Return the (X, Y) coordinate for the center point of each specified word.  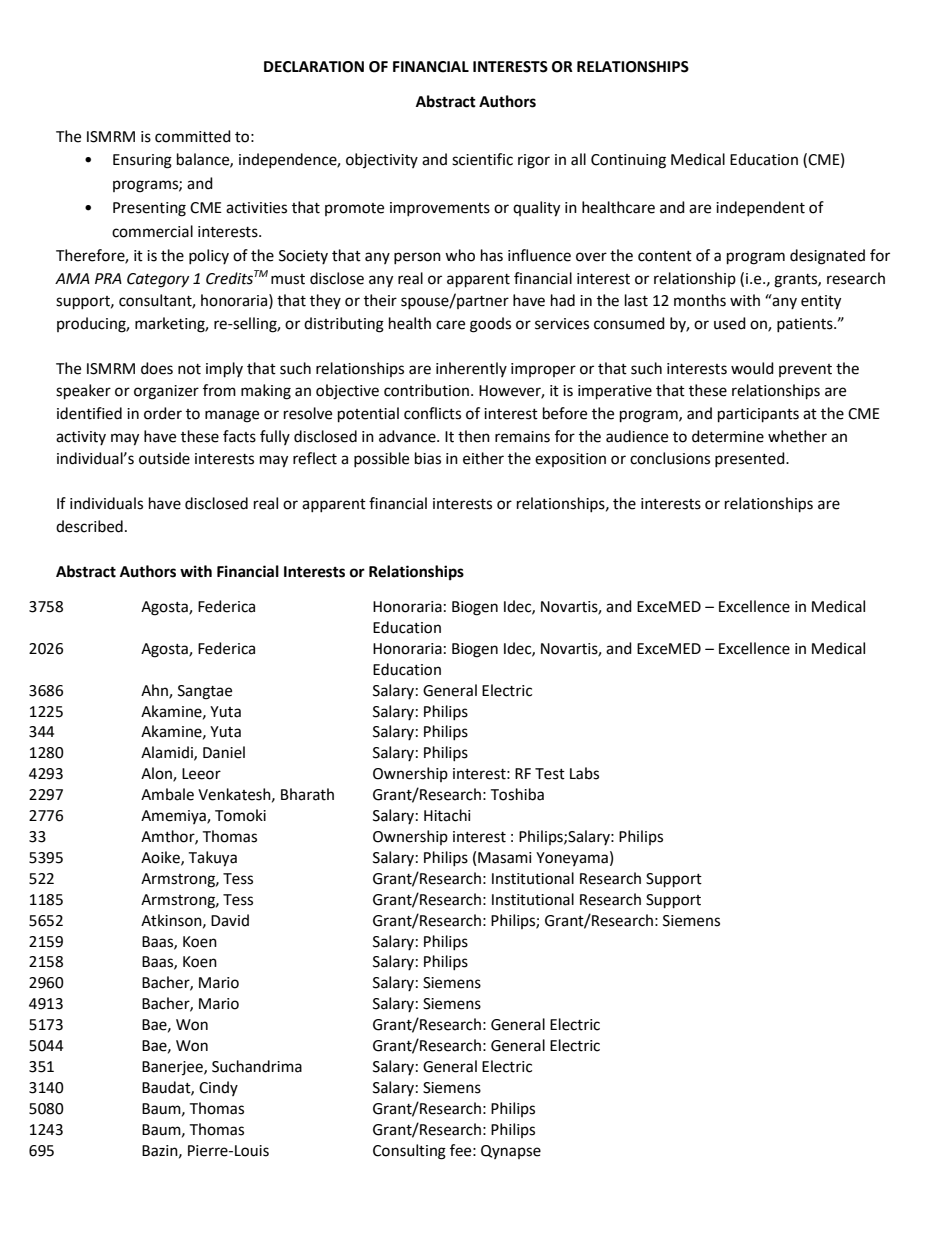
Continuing (628, 161)
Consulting (409, 1152)
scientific (482, 159)
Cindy (218, 1088)
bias (428, 458)
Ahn (155, 691)
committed (193, 136)
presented (751, 459)
